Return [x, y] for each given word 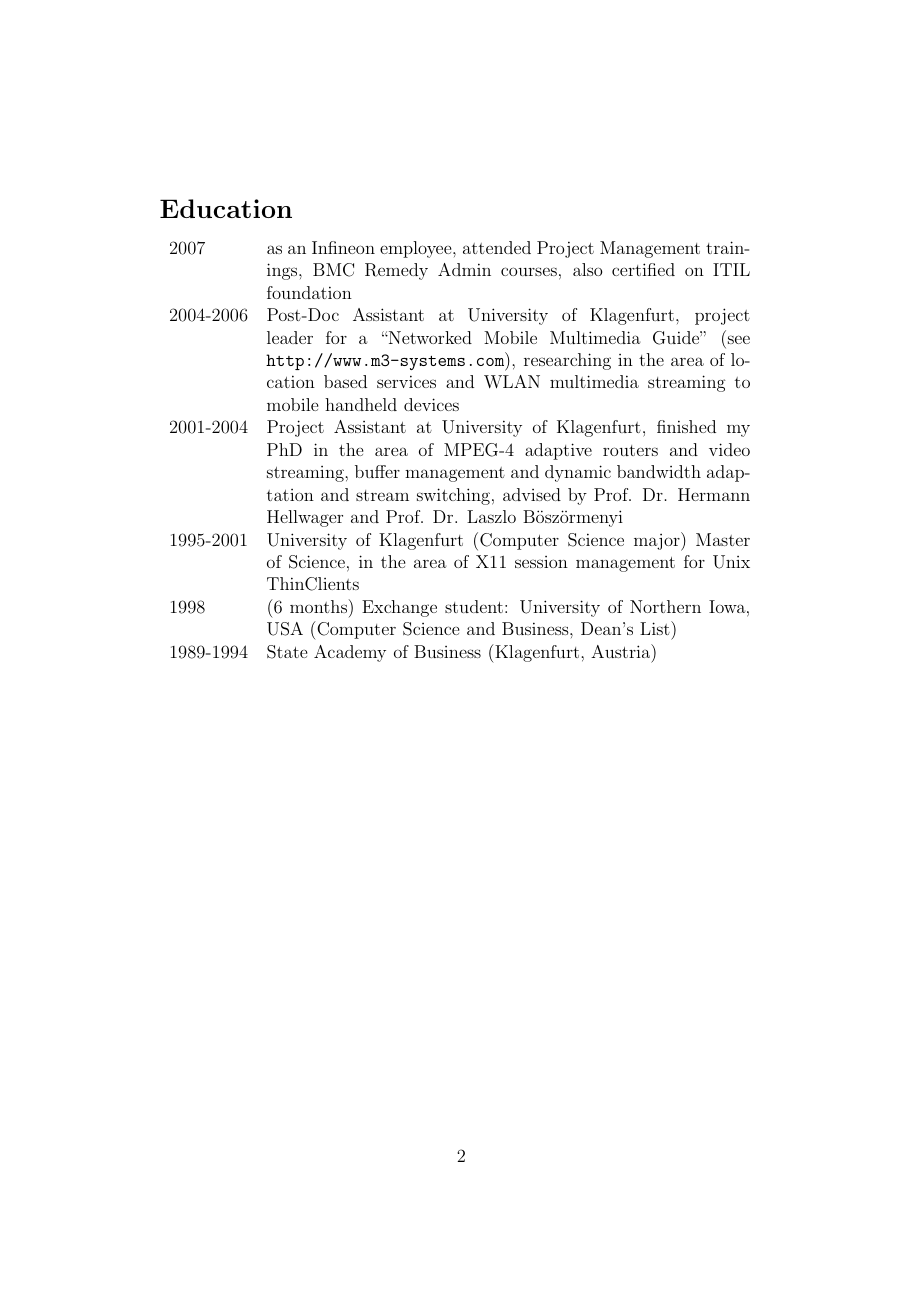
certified [643, 269]
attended [497, 247]
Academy [350, 653]
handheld [361, 404]
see [739, 339]
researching [567, 361]
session [541, 562]
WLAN [512, 382]
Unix [731, 562]
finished [686, 426]
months [320, 606]
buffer [377, 471]
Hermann [714, 494]
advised [532, 494]
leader [290, 337]
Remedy [396, 271]
